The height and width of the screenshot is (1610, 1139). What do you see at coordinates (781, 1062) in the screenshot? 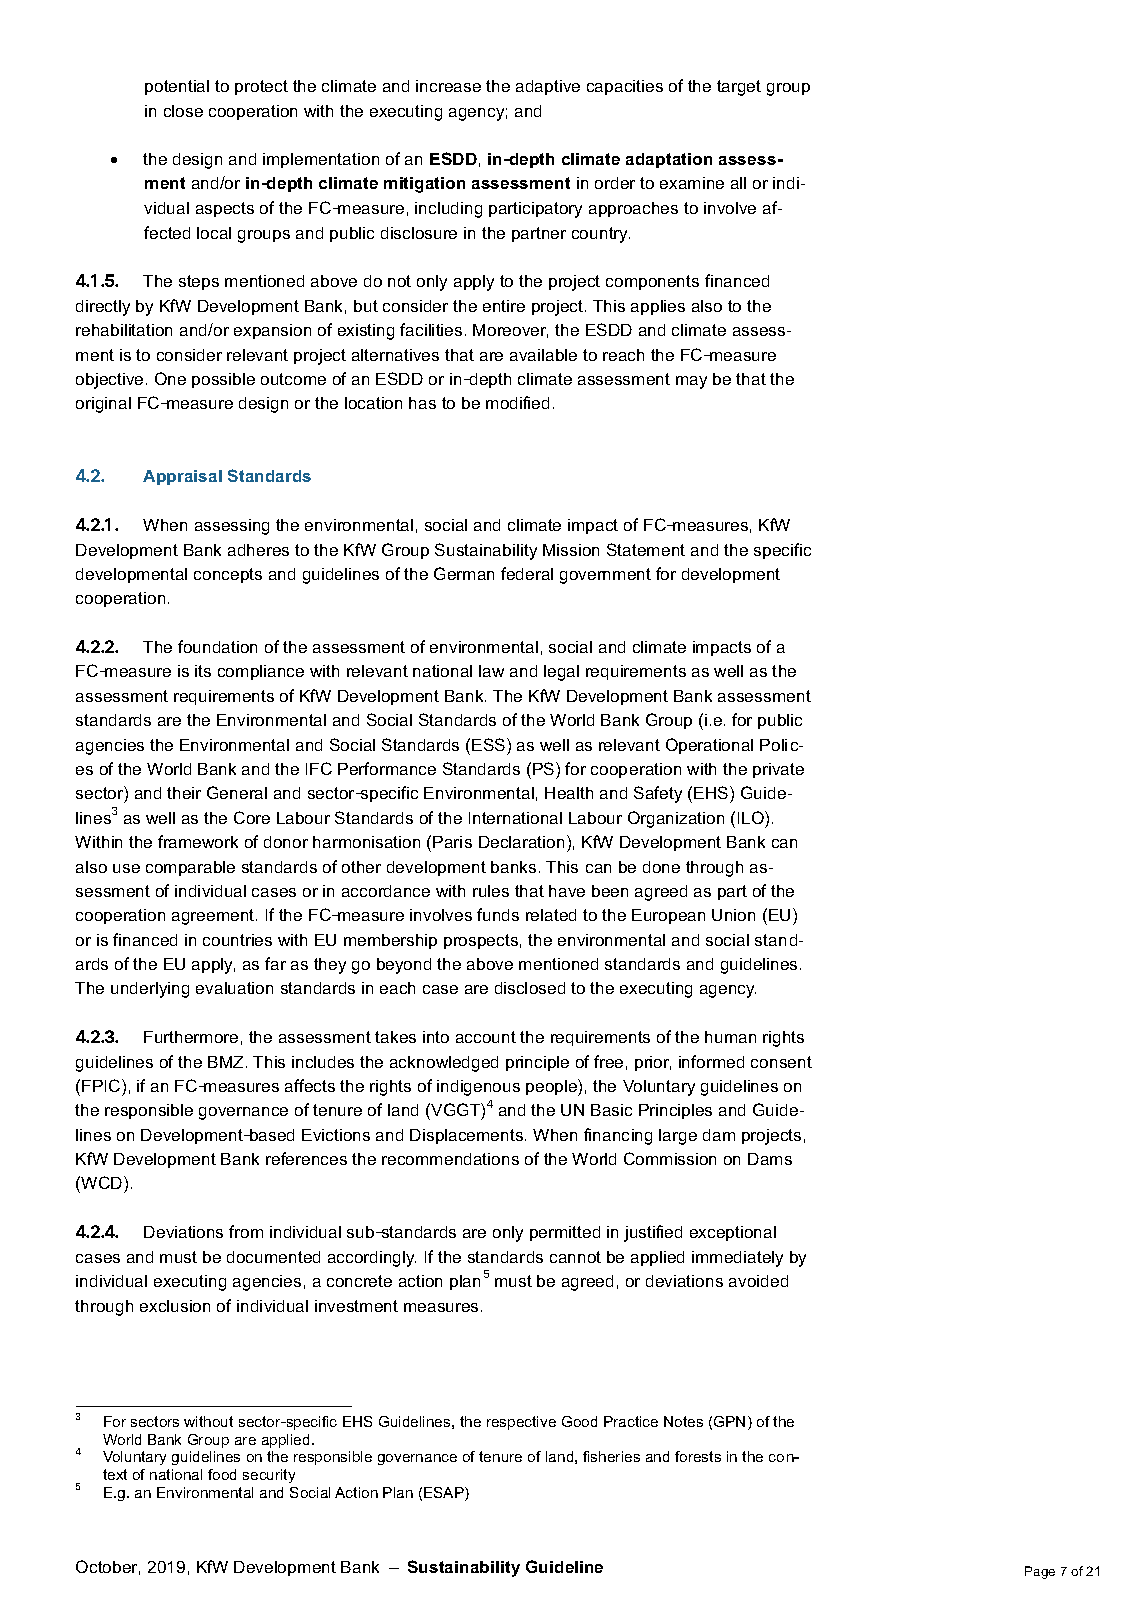
I see `consent` at bounding box center [781, 1062].
